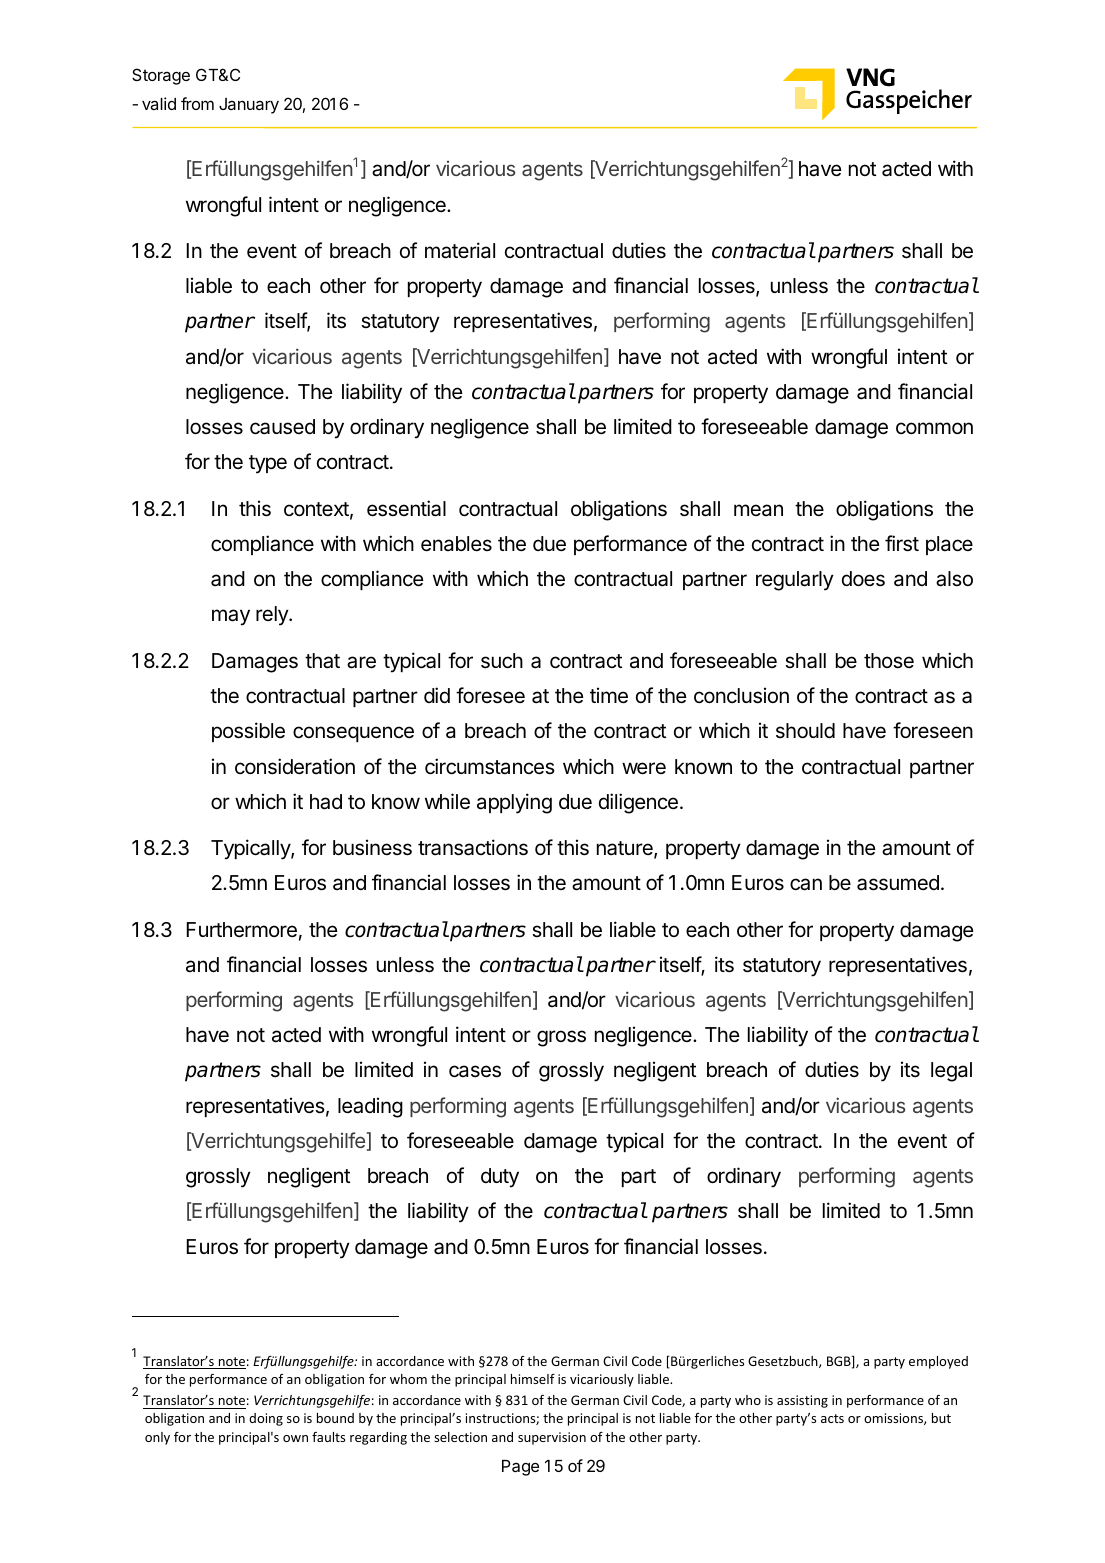 Image resolution: width=1105 pixels, height=1563 pixels. What do you see at coordinates (805, 730) in the screenshot?
I see `should` at bounding box center [805, 730].
